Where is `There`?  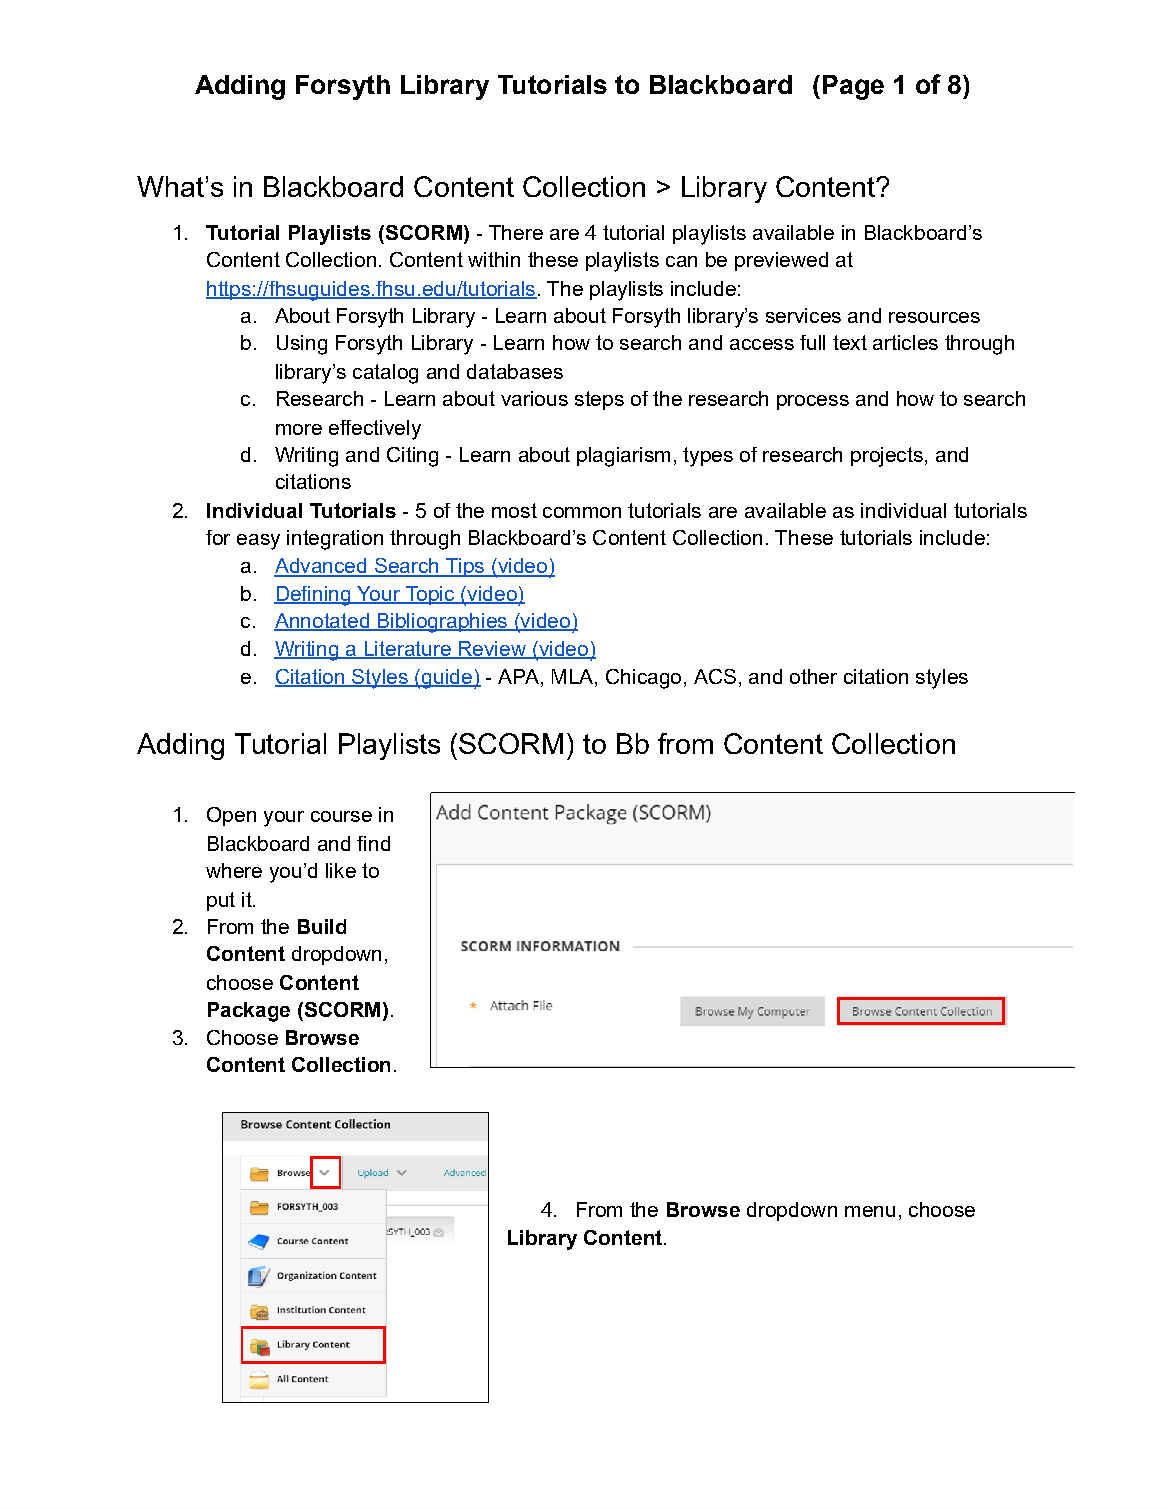
There is located at coordinates (516, 232).
